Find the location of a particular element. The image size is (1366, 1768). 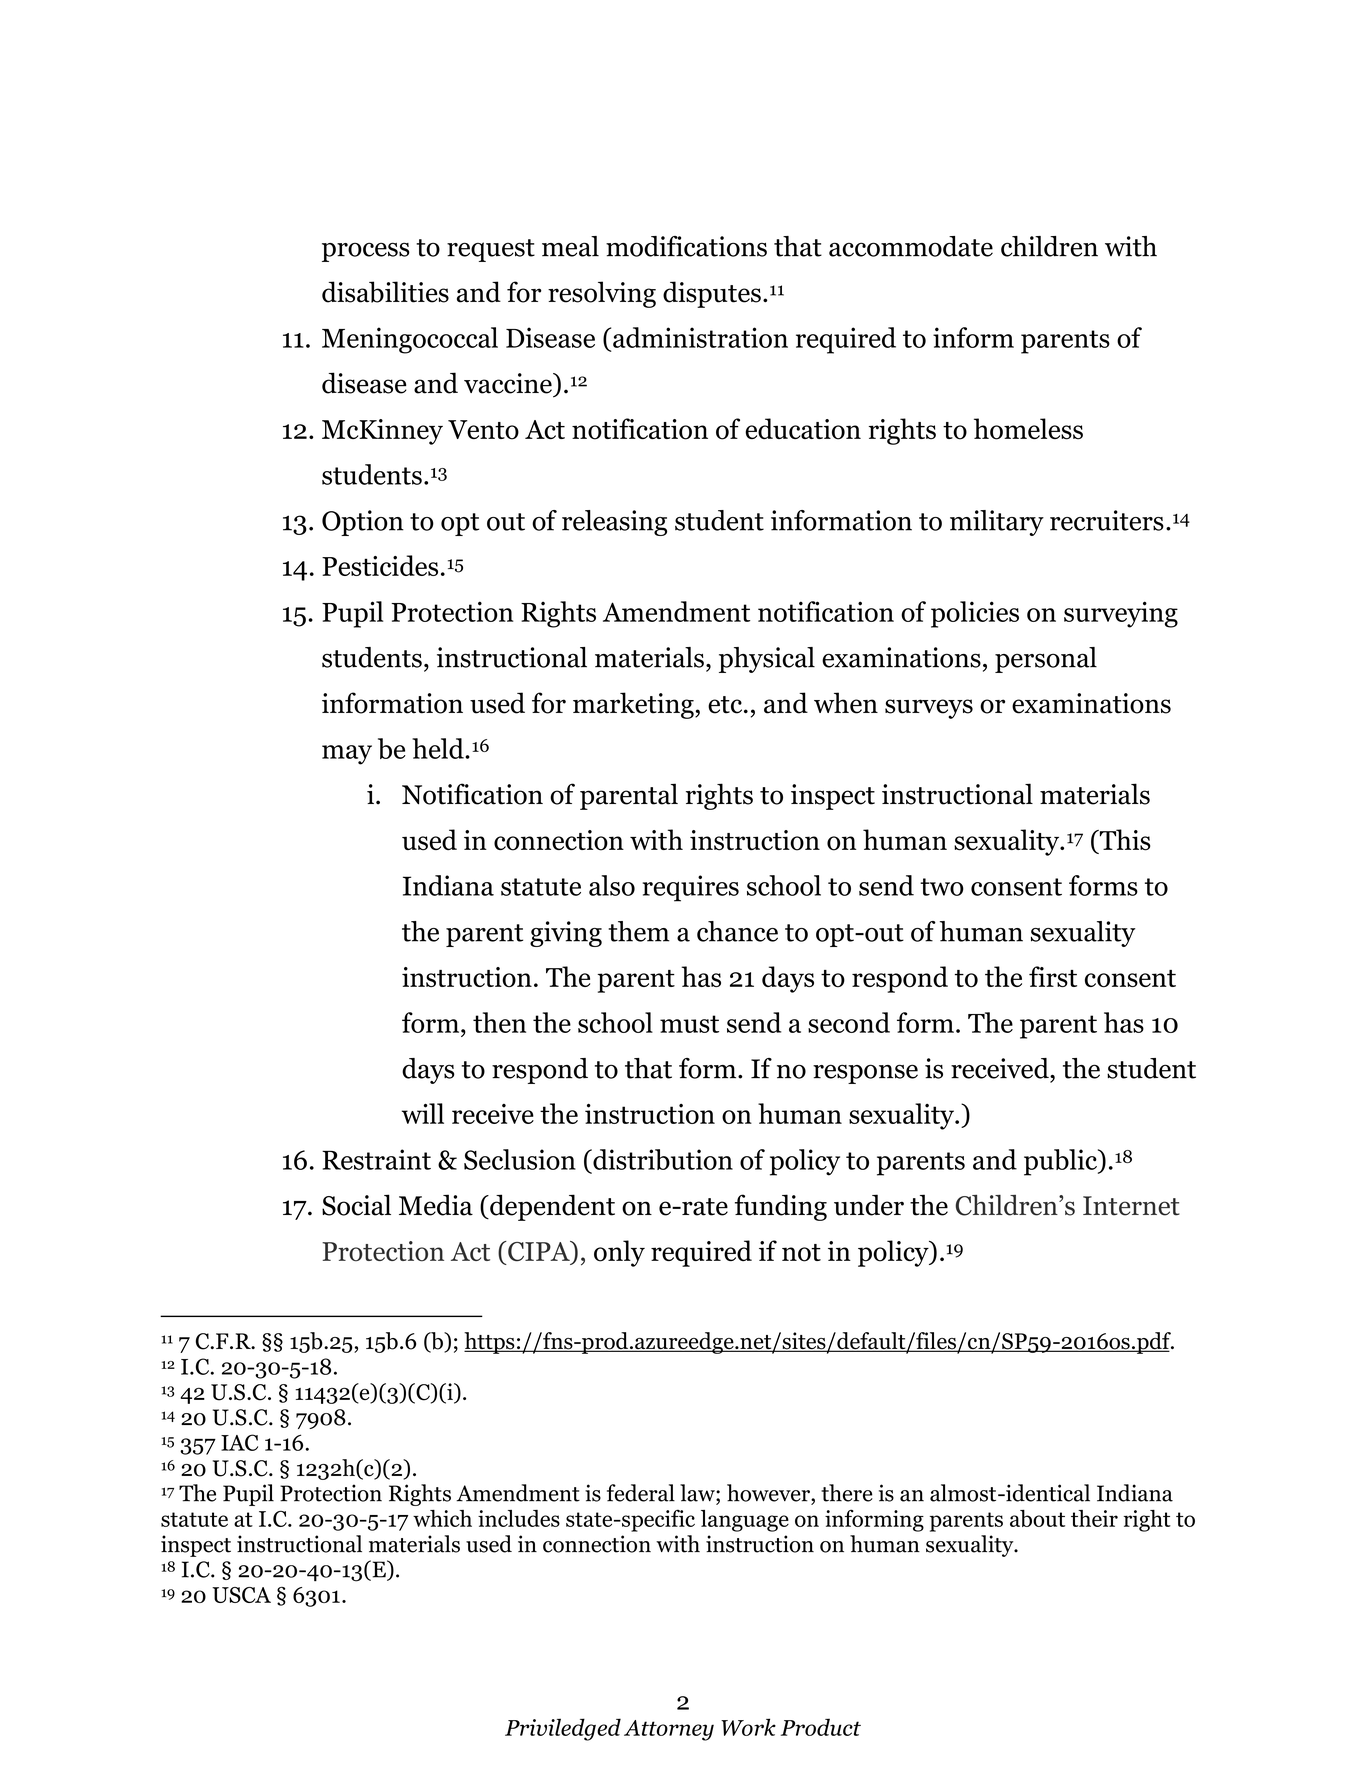

modifications is located at coordinates (686, 246).
